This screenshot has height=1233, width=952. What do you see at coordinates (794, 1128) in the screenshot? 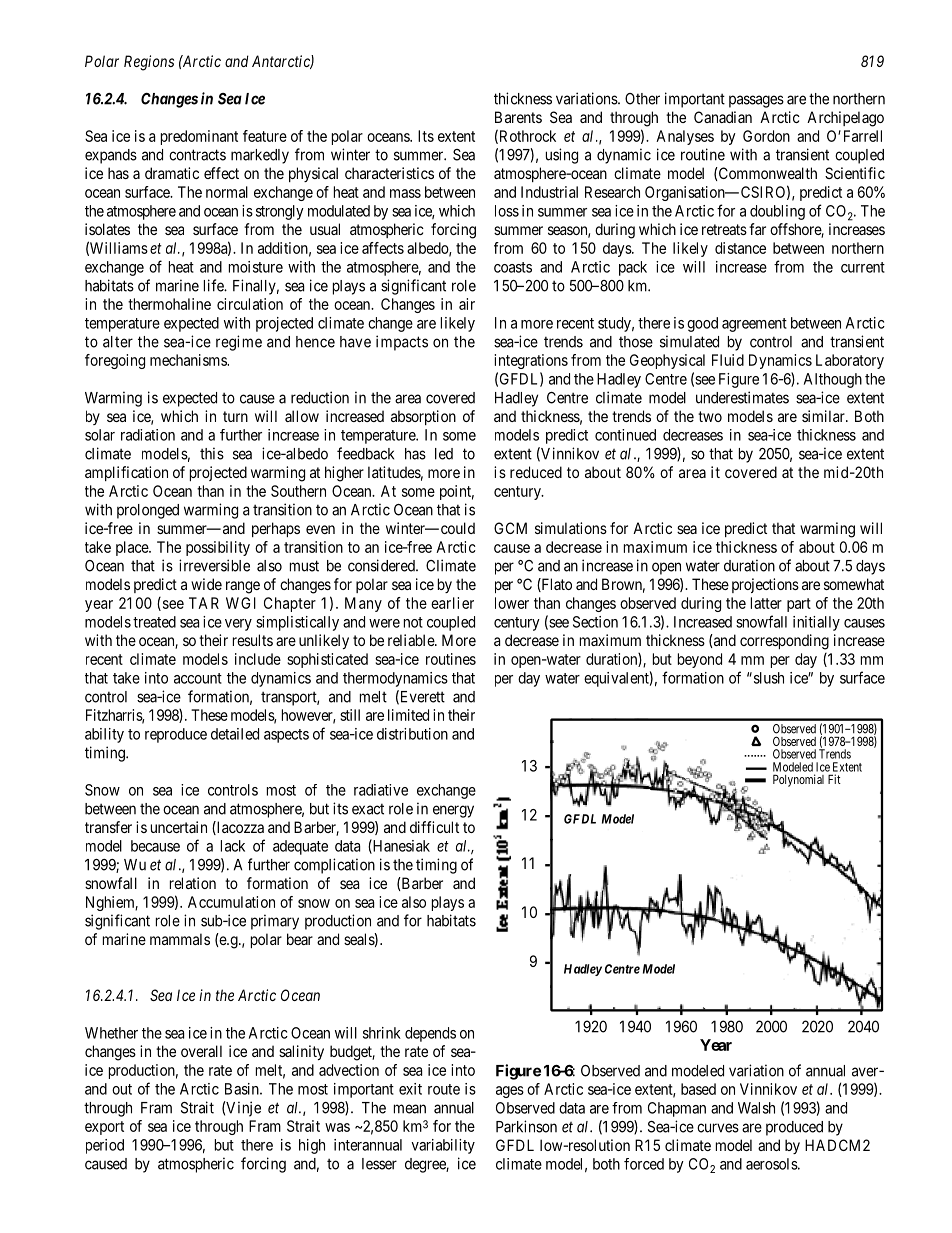
I see `produced` at bounding box center [794, 1128].
